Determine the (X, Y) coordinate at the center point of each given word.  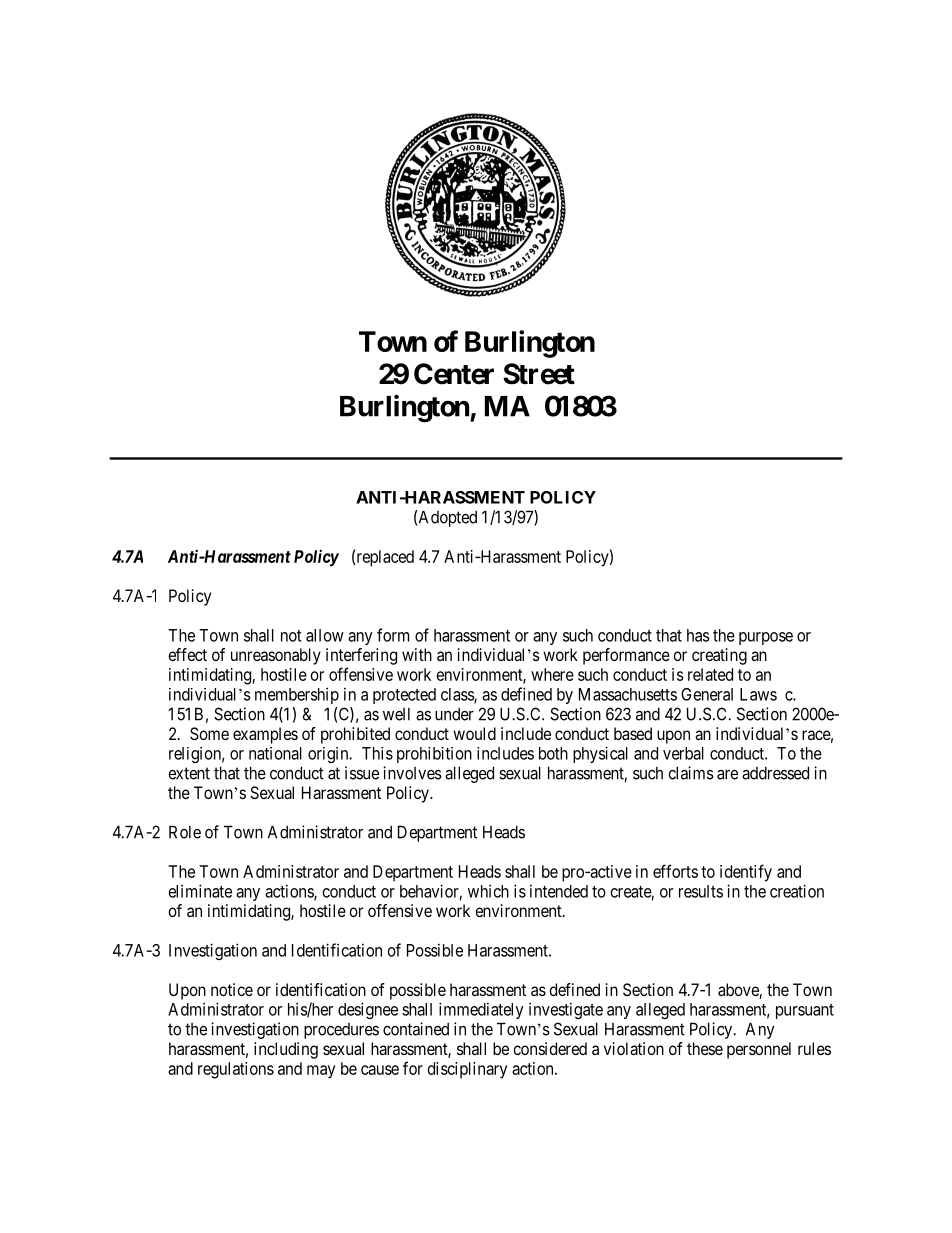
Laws (758, 694)
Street (539, 374)
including (286, 1050)
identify (746, 873)
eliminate (200, 891)
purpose (766, 638)
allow (325, 635)
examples (265, 735)
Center (454, 374)
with (417, 654)
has (698, 635)
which (488, 891)
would (474, 733)
